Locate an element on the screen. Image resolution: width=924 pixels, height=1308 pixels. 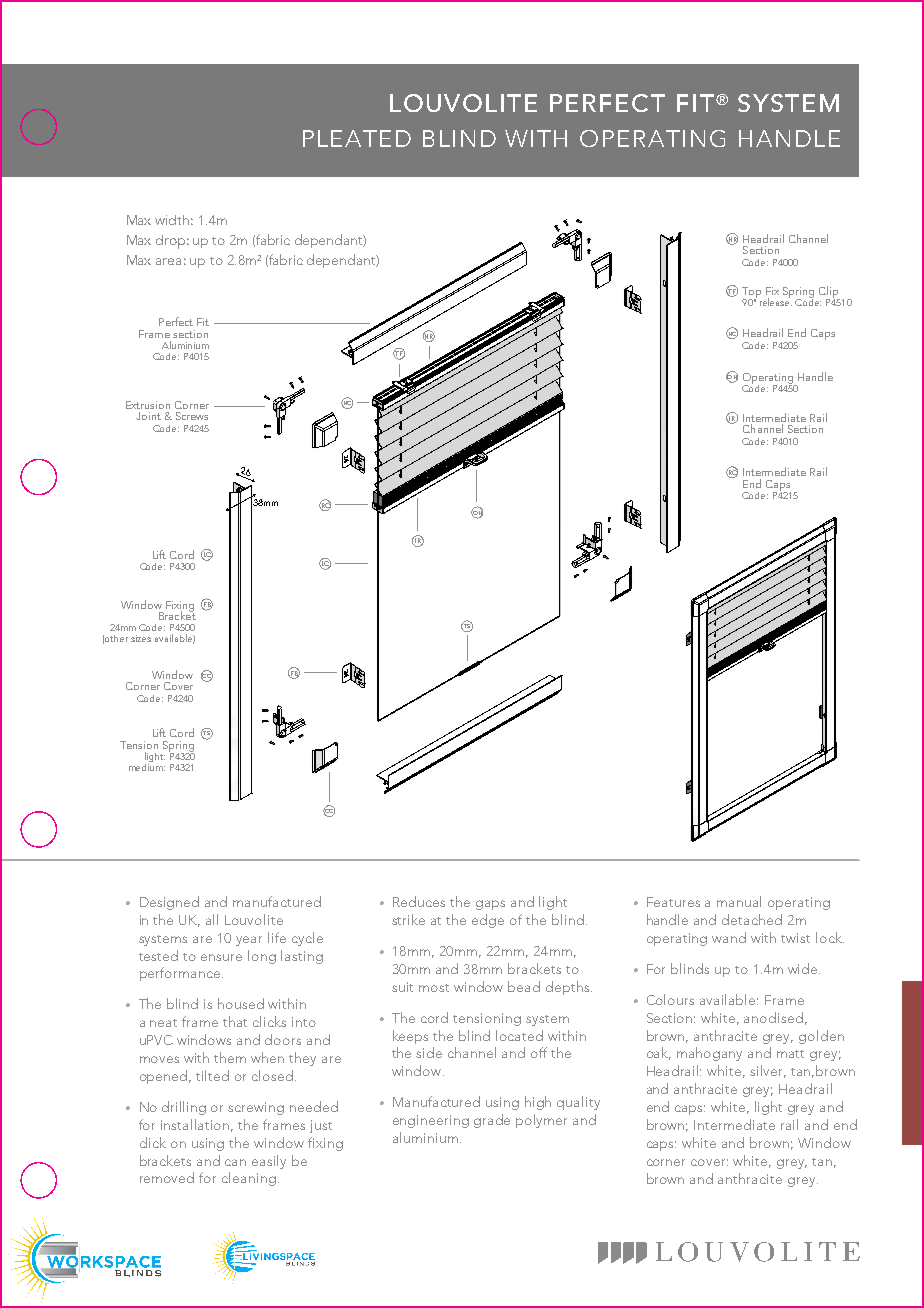
can is located at coordinates (235, 1162).
